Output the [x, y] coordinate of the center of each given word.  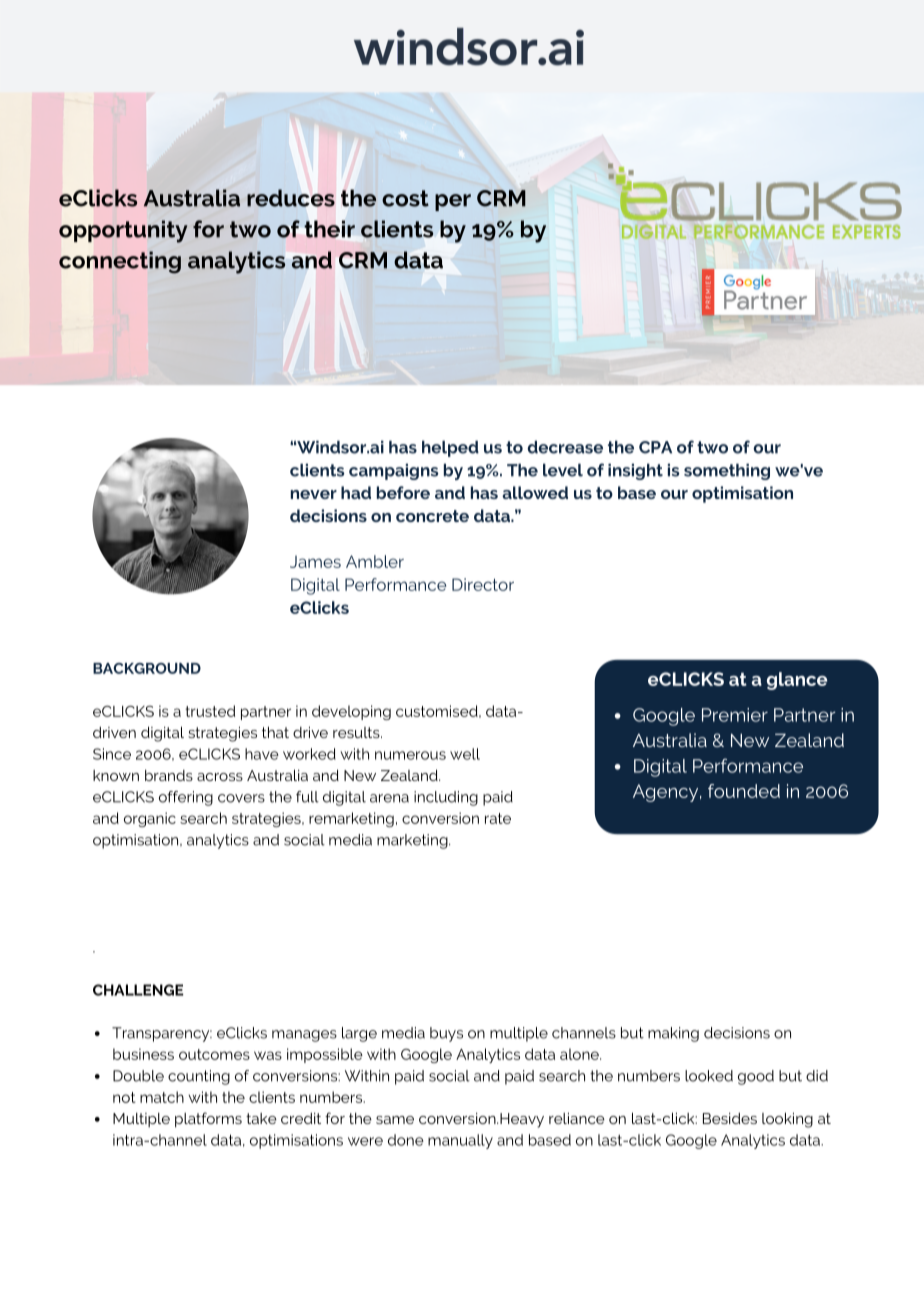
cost [405, 198]
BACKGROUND [147, 668]
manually [460, 1141]
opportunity [123, 231]
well [465, 754]
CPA [655, 447]
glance [797, 681]
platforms [208, 1120]
